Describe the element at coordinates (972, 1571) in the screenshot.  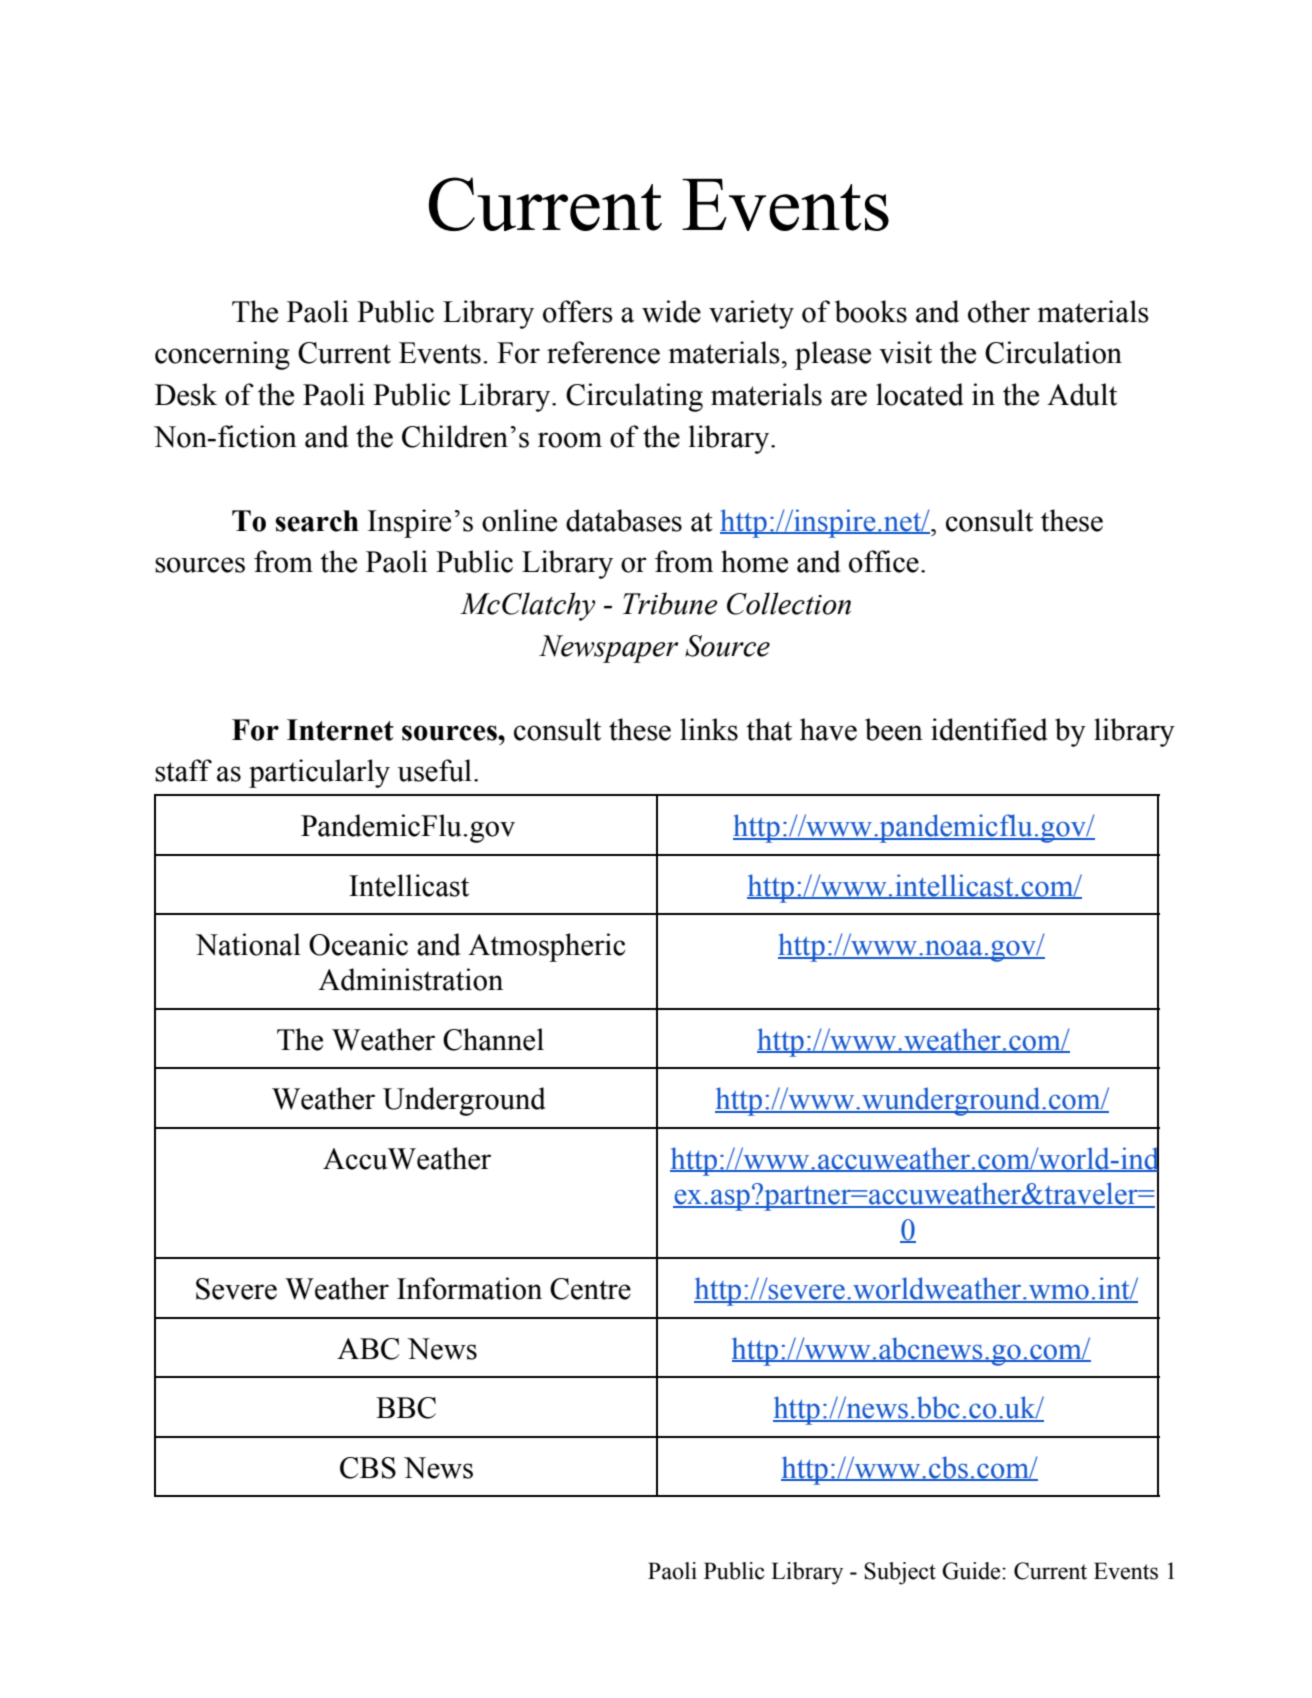
I see `Guide` at that location.
